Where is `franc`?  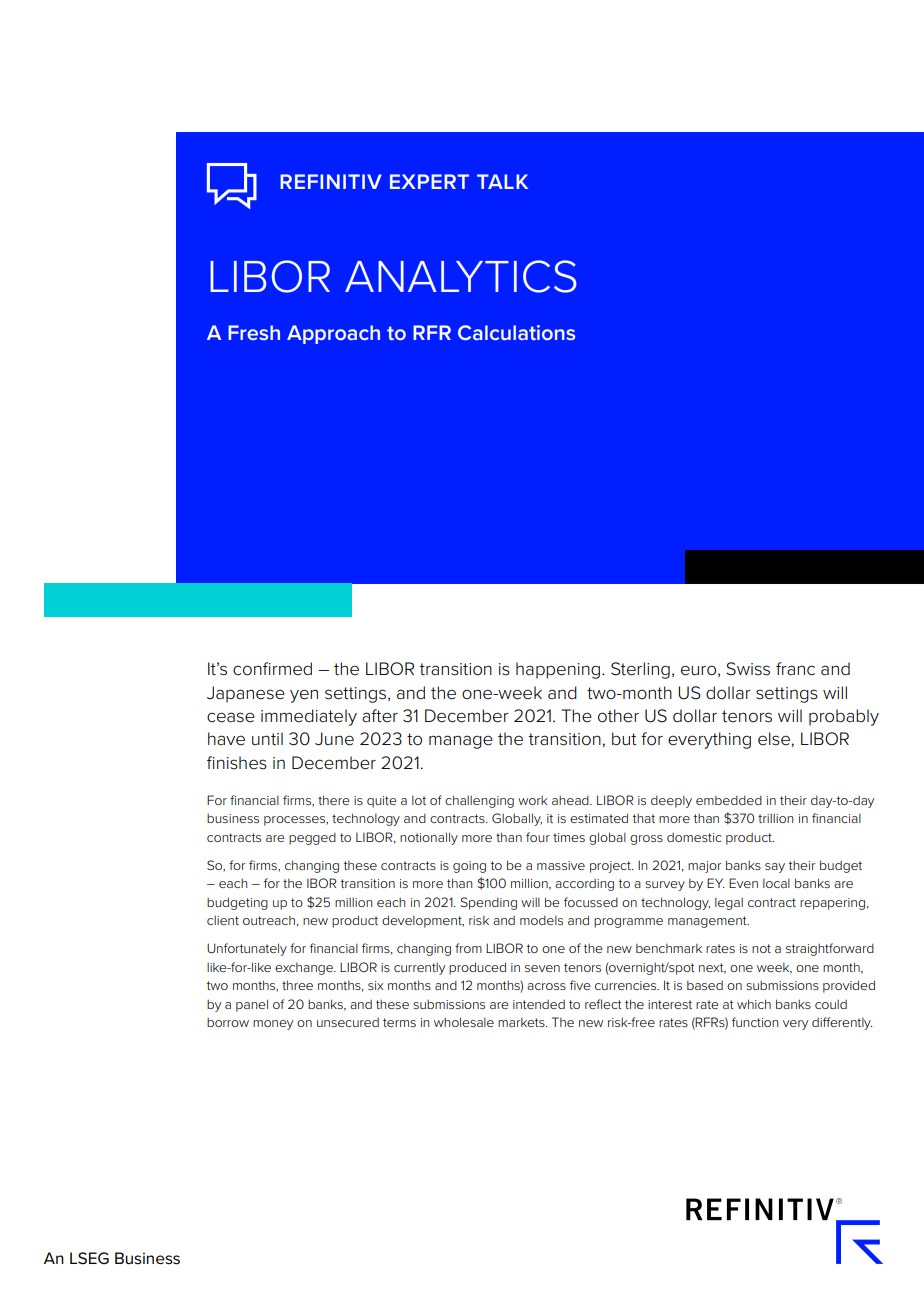
franc is located at coordinates (795, 669).
